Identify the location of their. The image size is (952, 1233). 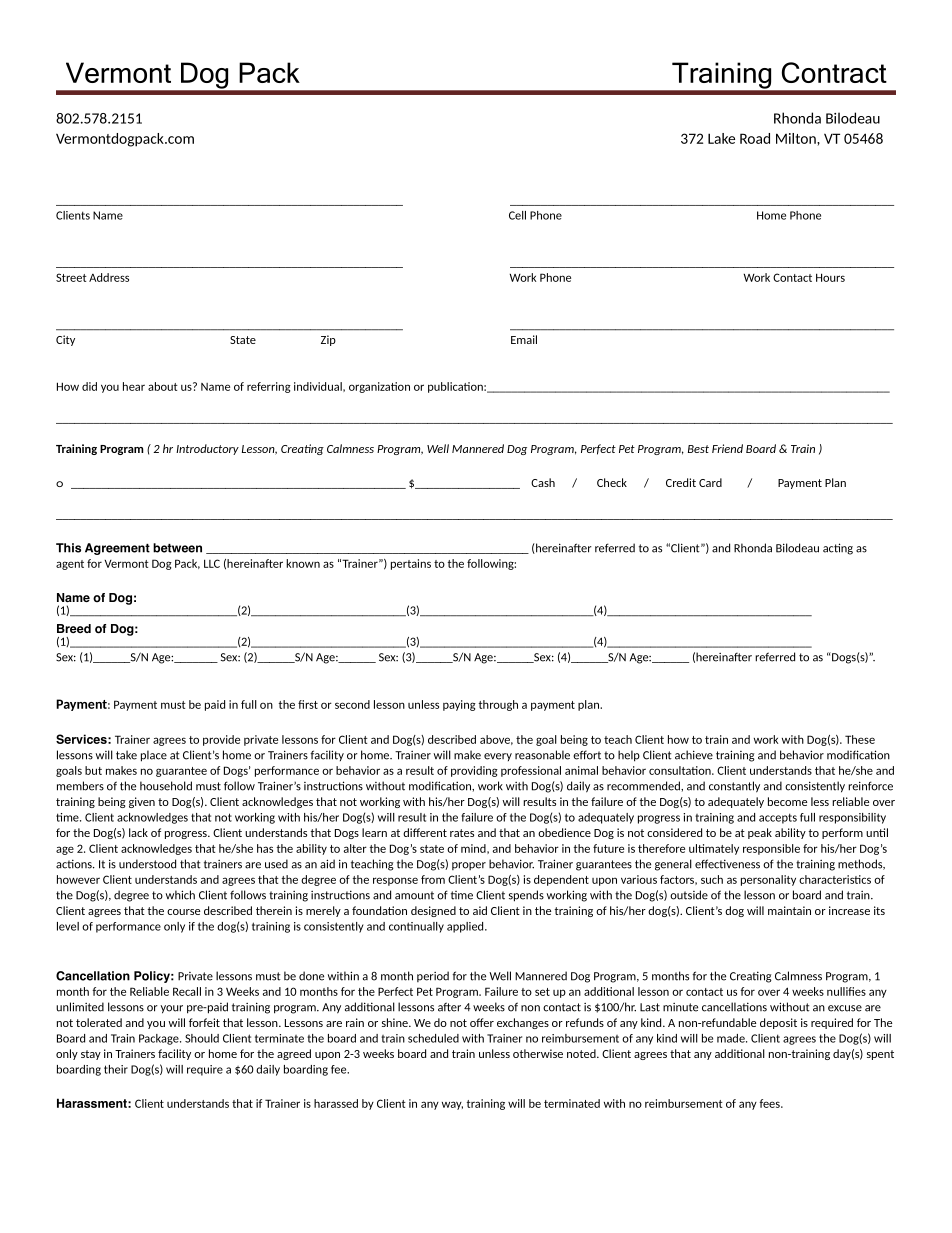
(116, 1069).
